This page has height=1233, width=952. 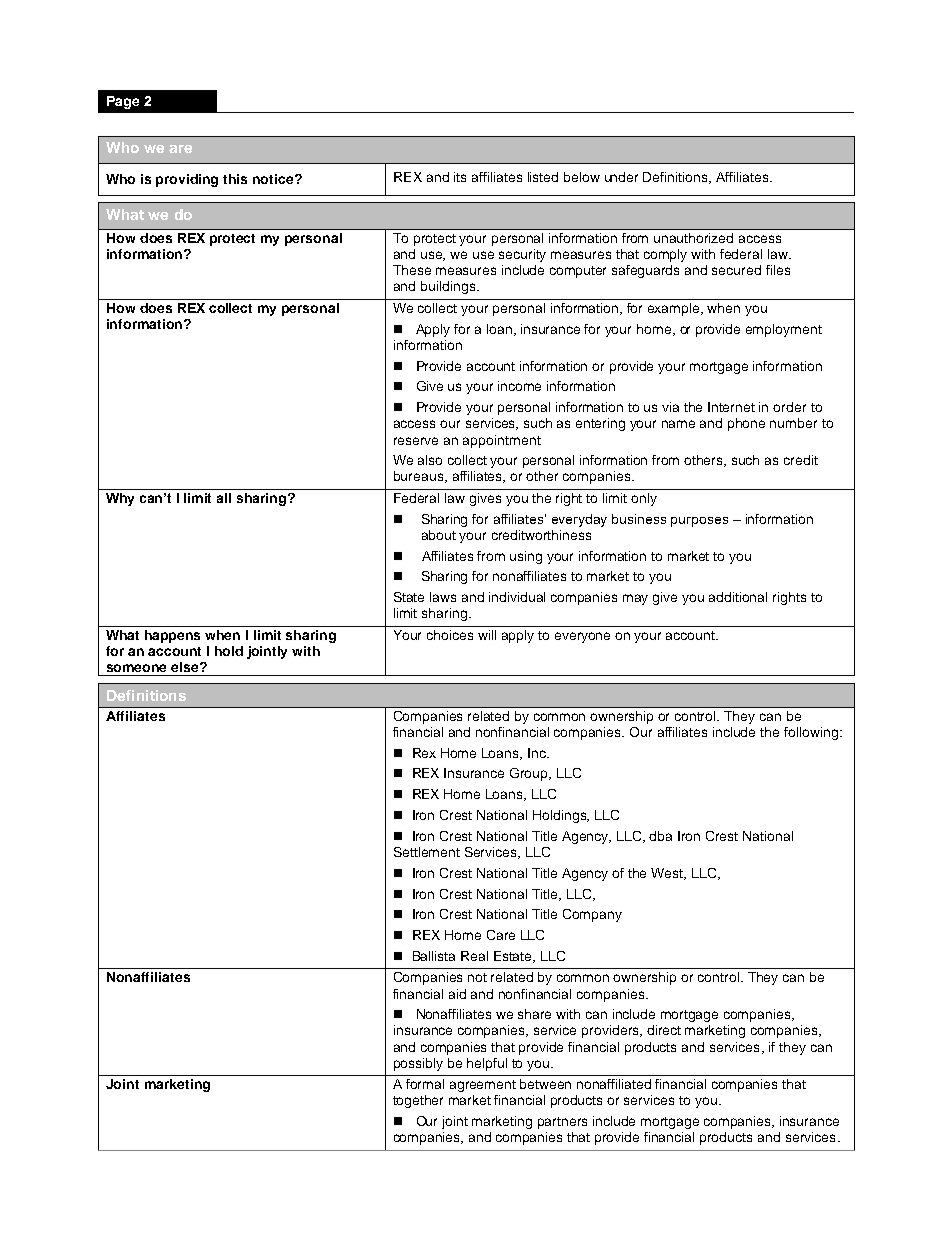 What do you see at coordinates (738, 597) in the page?
I see `additional` at bounding box center [738, 597].
